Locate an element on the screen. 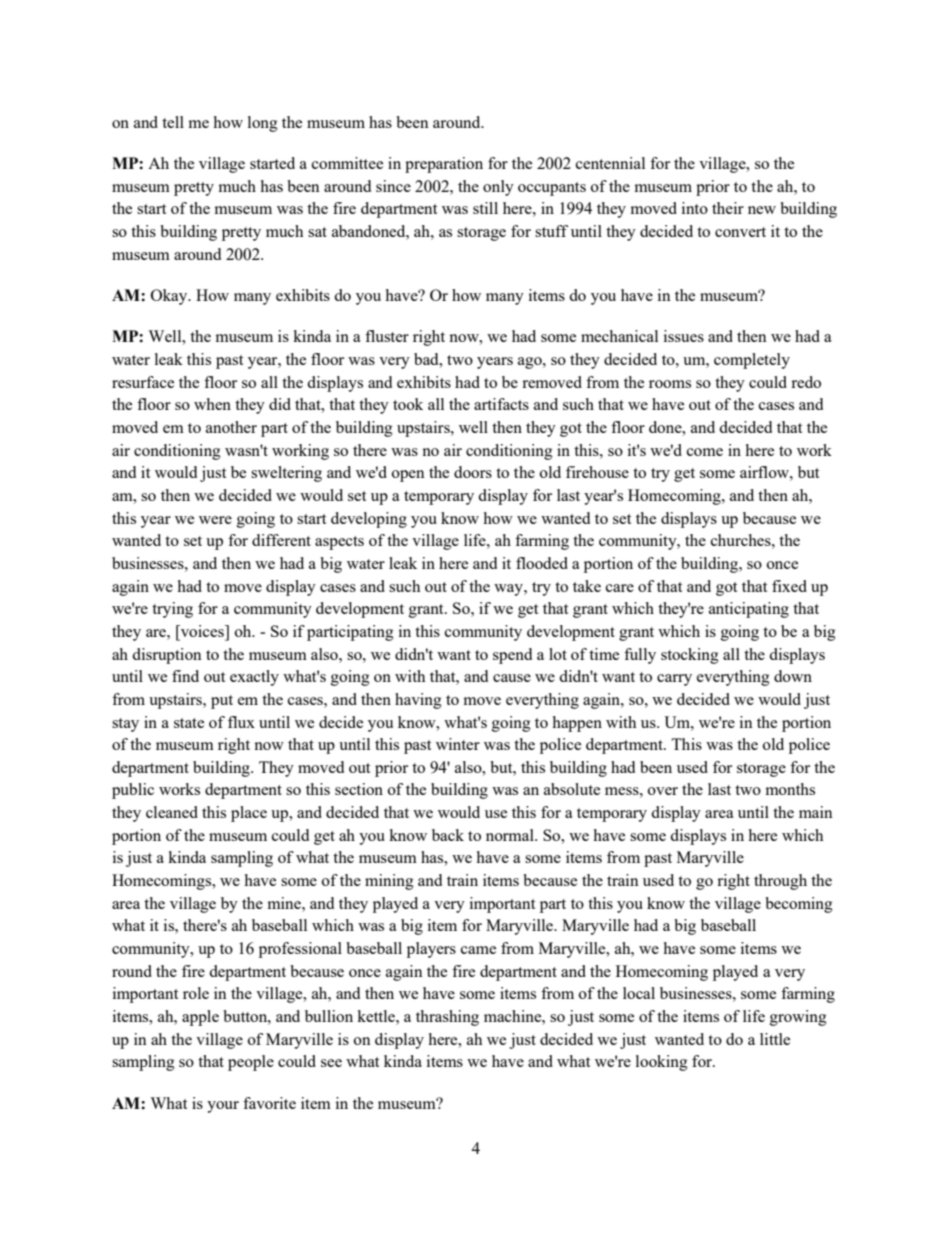 The width and height of the screenshot is (952, 1233). preparation is located at coordinates (444, 165).
